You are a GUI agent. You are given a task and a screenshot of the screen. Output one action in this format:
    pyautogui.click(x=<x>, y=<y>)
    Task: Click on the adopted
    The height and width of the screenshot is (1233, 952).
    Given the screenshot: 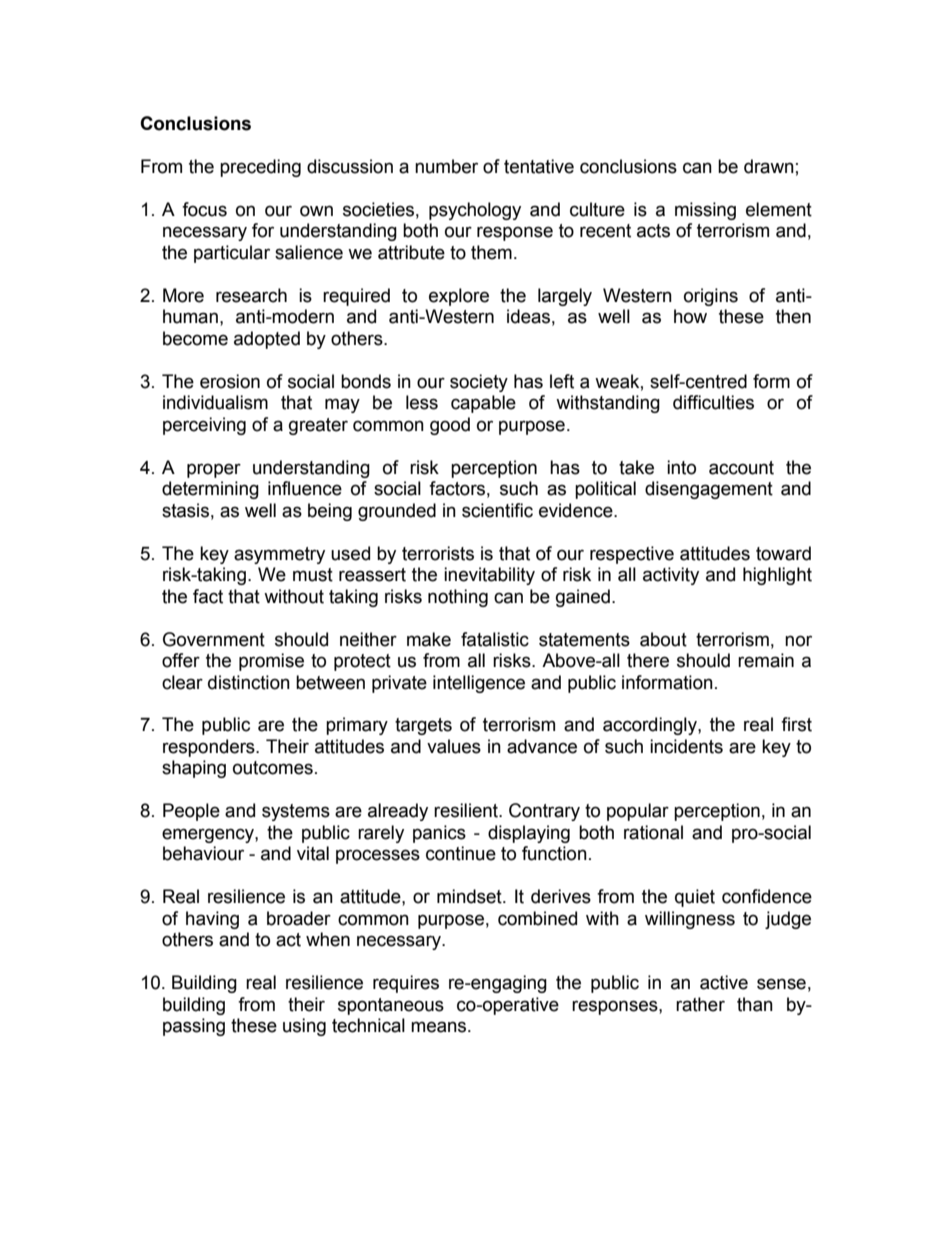 What is the action you would take?
    pyautogui.click(x=267, y=340)
